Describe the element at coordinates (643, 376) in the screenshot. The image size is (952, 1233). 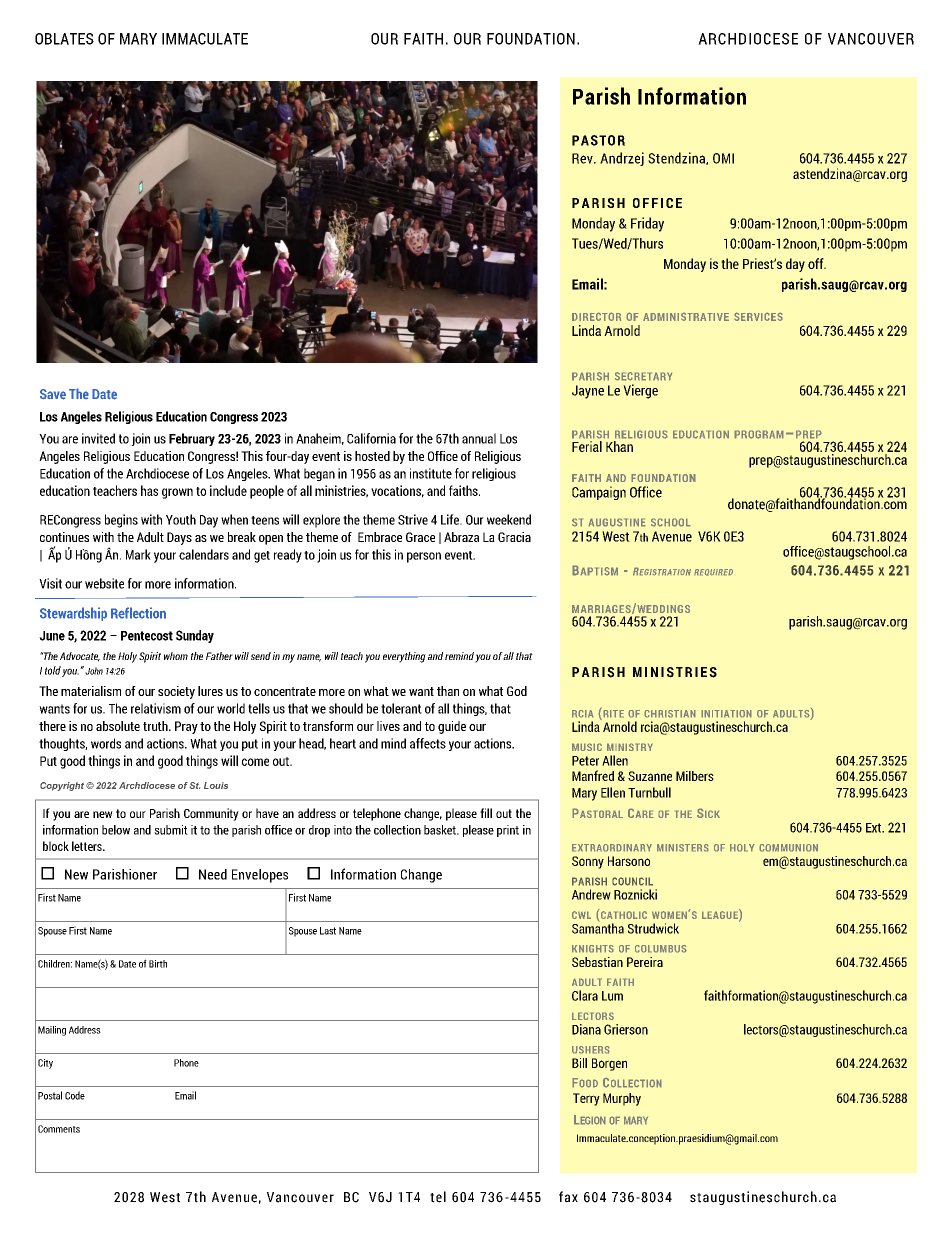
I see `SECRETARY` at that location.
